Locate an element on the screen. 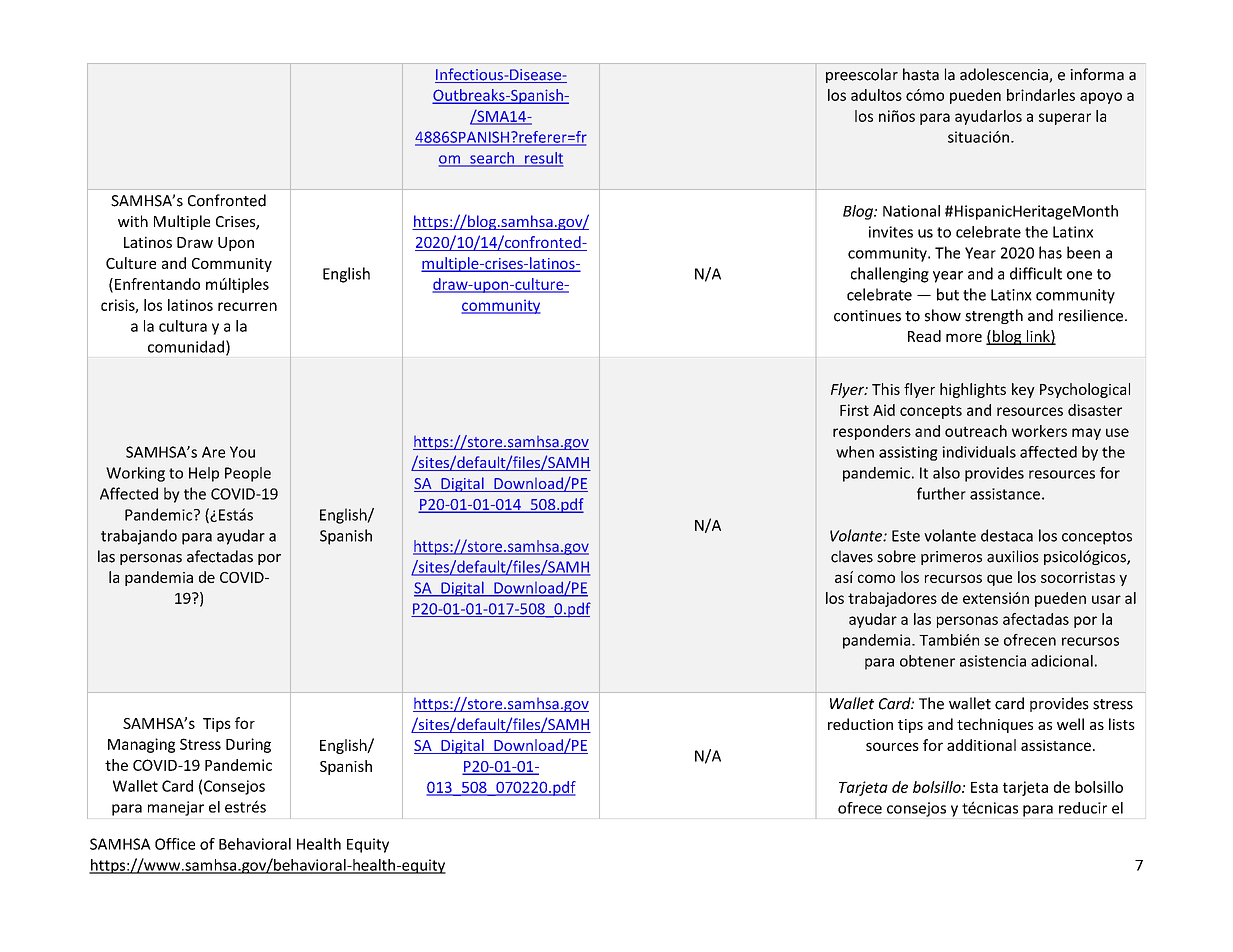 Image resolution: width=1233 pixels, height=952 pixels. People is located at coordinates (248, 474).
